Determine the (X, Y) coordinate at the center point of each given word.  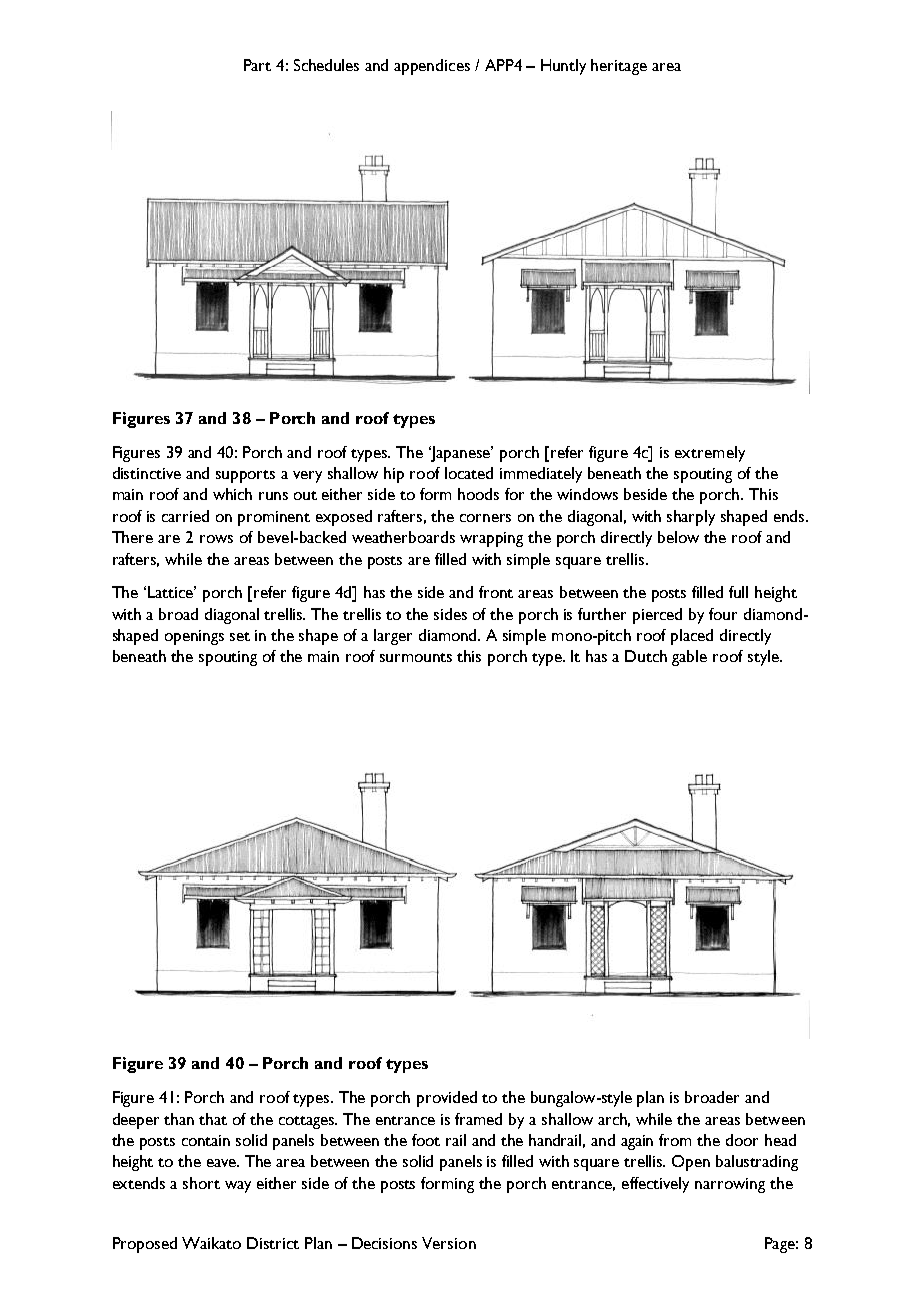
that (213, 1119)
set (240, 636)
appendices (432, 67)
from (675, 1140)
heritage (619, 67)
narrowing (730, 1185)
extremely (710, 454)
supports (245, 476)
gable (689, 658)
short (201, 1183)
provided (447, 1099)
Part (257, 65)
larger (393, 637)
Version (449, 1243)
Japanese (461, 454)
